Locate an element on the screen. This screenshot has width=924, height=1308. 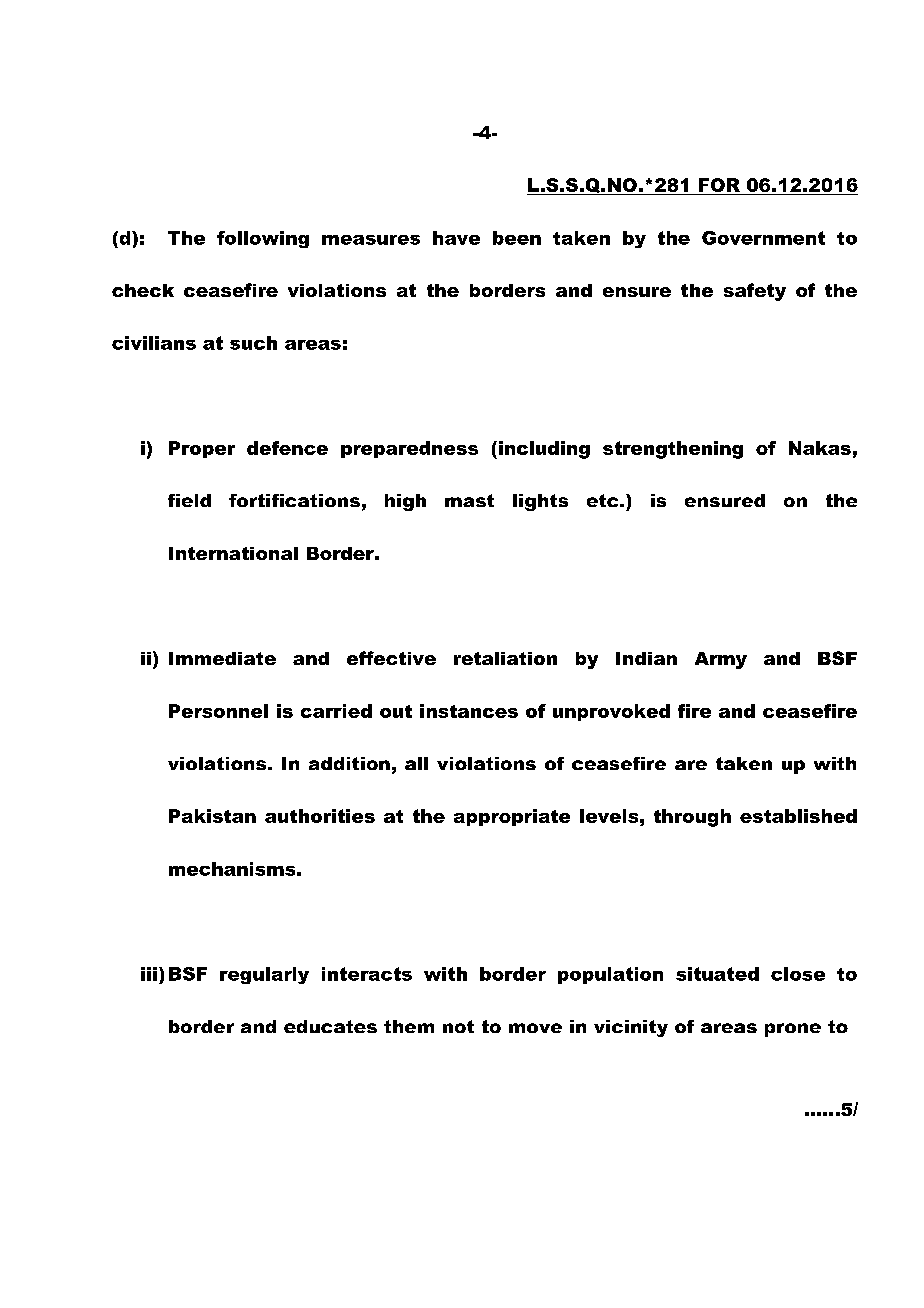
following is located at coordinates (263, 239).
